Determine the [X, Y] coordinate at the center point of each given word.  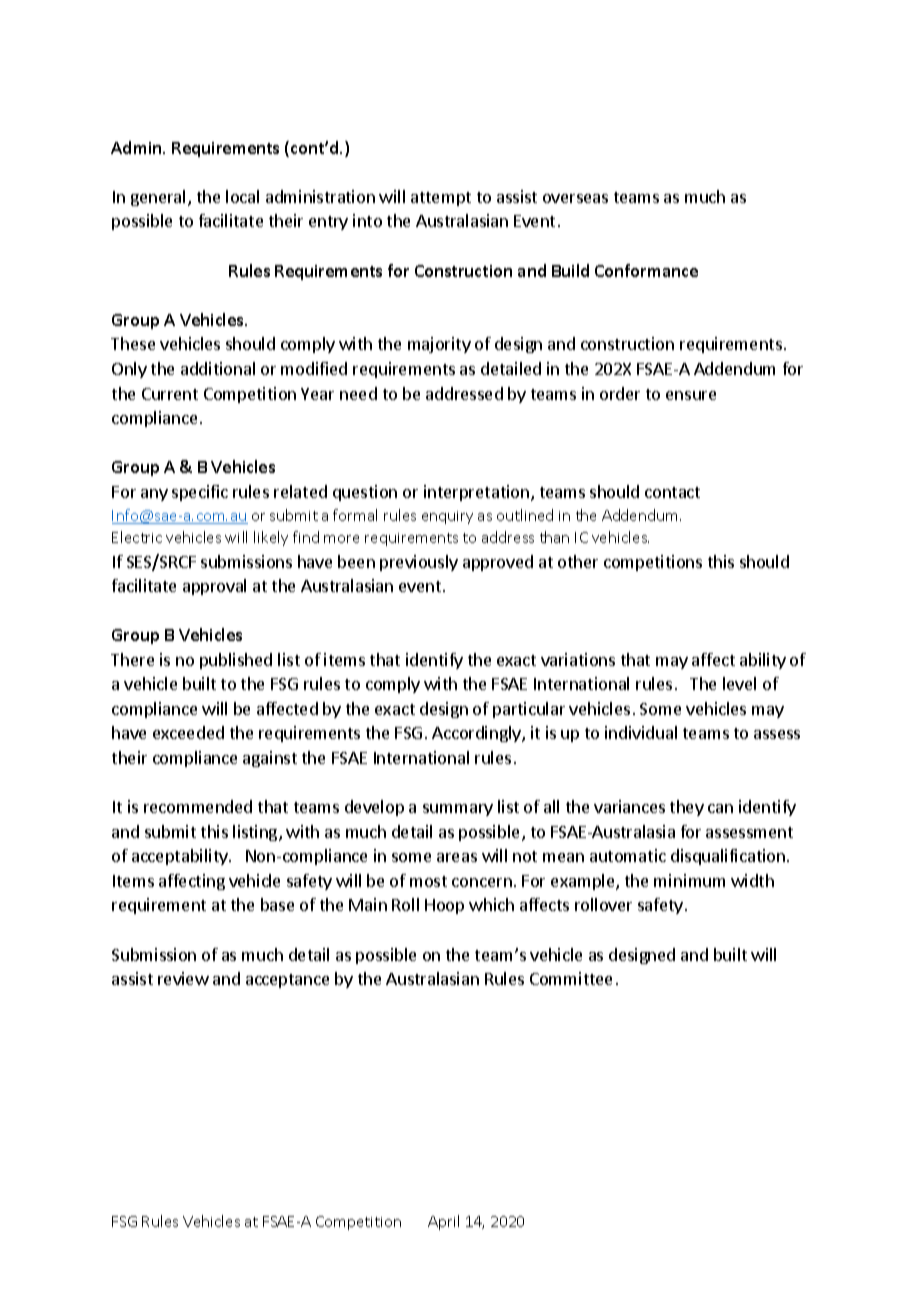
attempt [441, 199]
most [428, 881]
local [242, 196]
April [443, 1222]
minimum [689, 880]
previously [419, 563]
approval [214, 587]
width [752, 880]
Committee [571, 978]
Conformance [646, 270]
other [578, 561]
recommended [198, 806]
